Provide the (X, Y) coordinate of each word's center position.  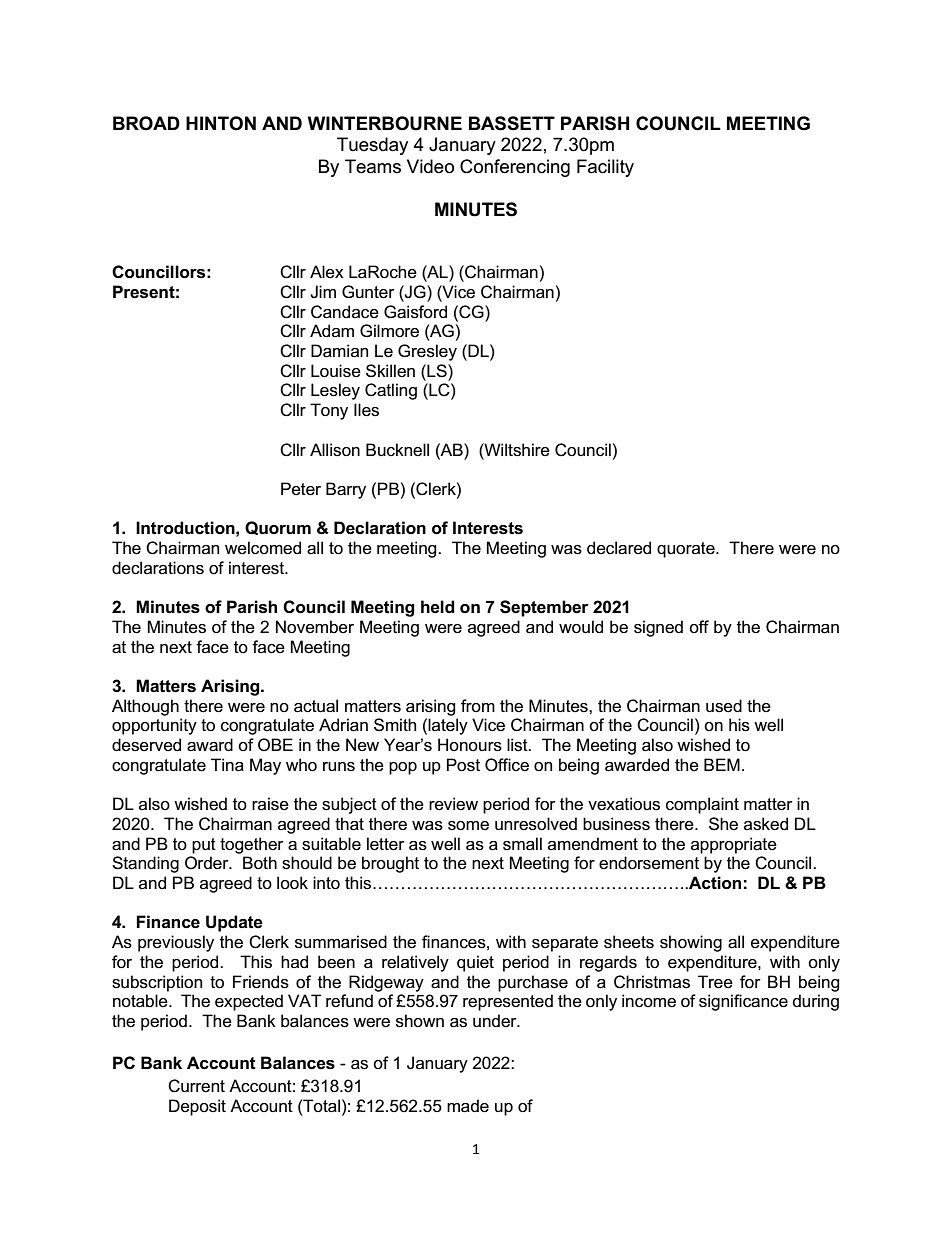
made (468, 1106)
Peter (301, 489)
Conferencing (515, 168)
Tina (227, 765)
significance (743, 1002)
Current (196, 1086)
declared (619, 548)
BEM (722, 764)
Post (463, 765)
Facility (605, 168)
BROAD (146, 123)
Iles (366, 410)
